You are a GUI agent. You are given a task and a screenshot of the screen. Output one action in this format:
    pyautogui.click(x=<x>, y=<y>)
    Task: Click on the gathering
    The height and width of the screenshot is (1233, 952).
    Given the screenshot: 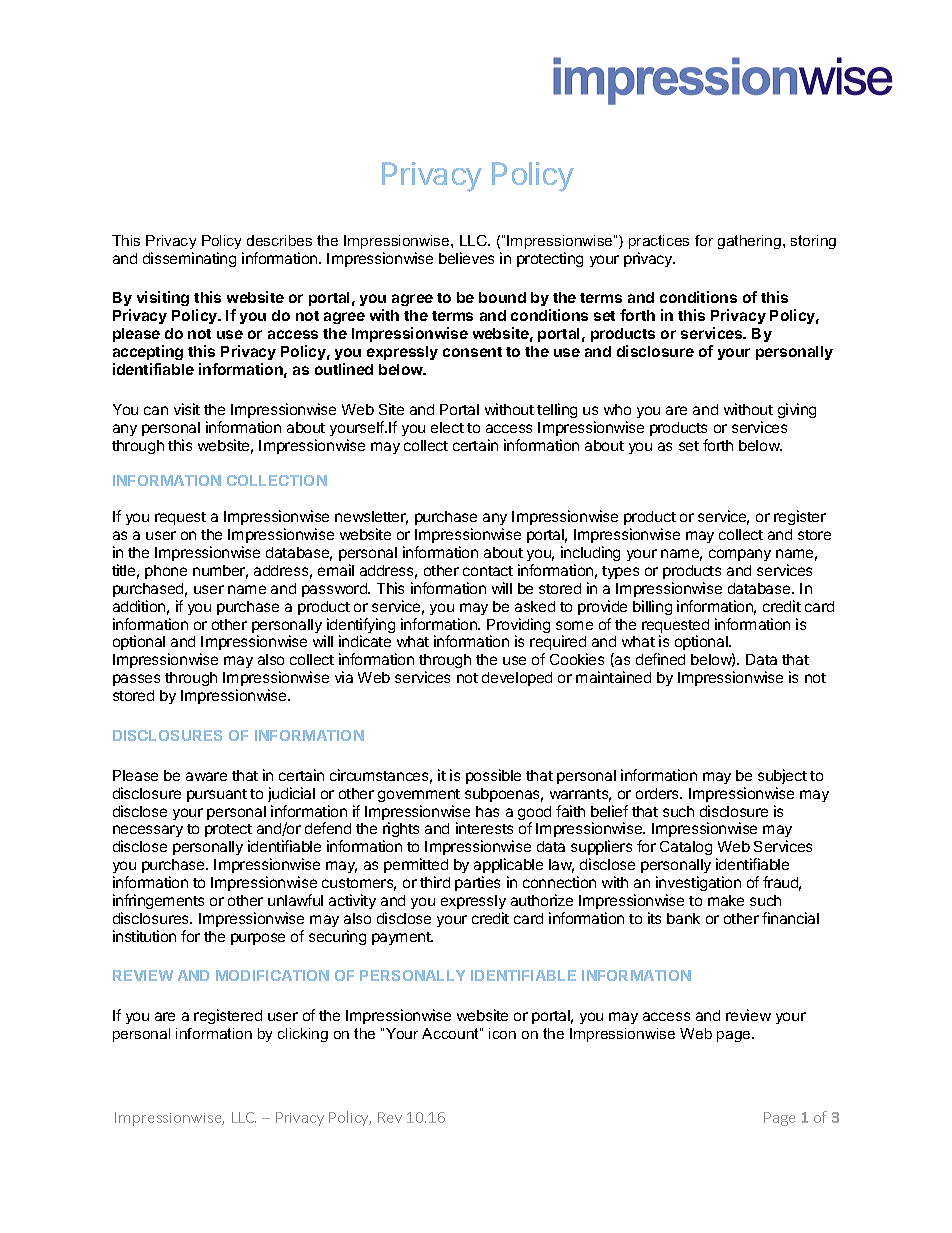 What is the action you would take?
    pyautogui.click(x=751, y=242)
